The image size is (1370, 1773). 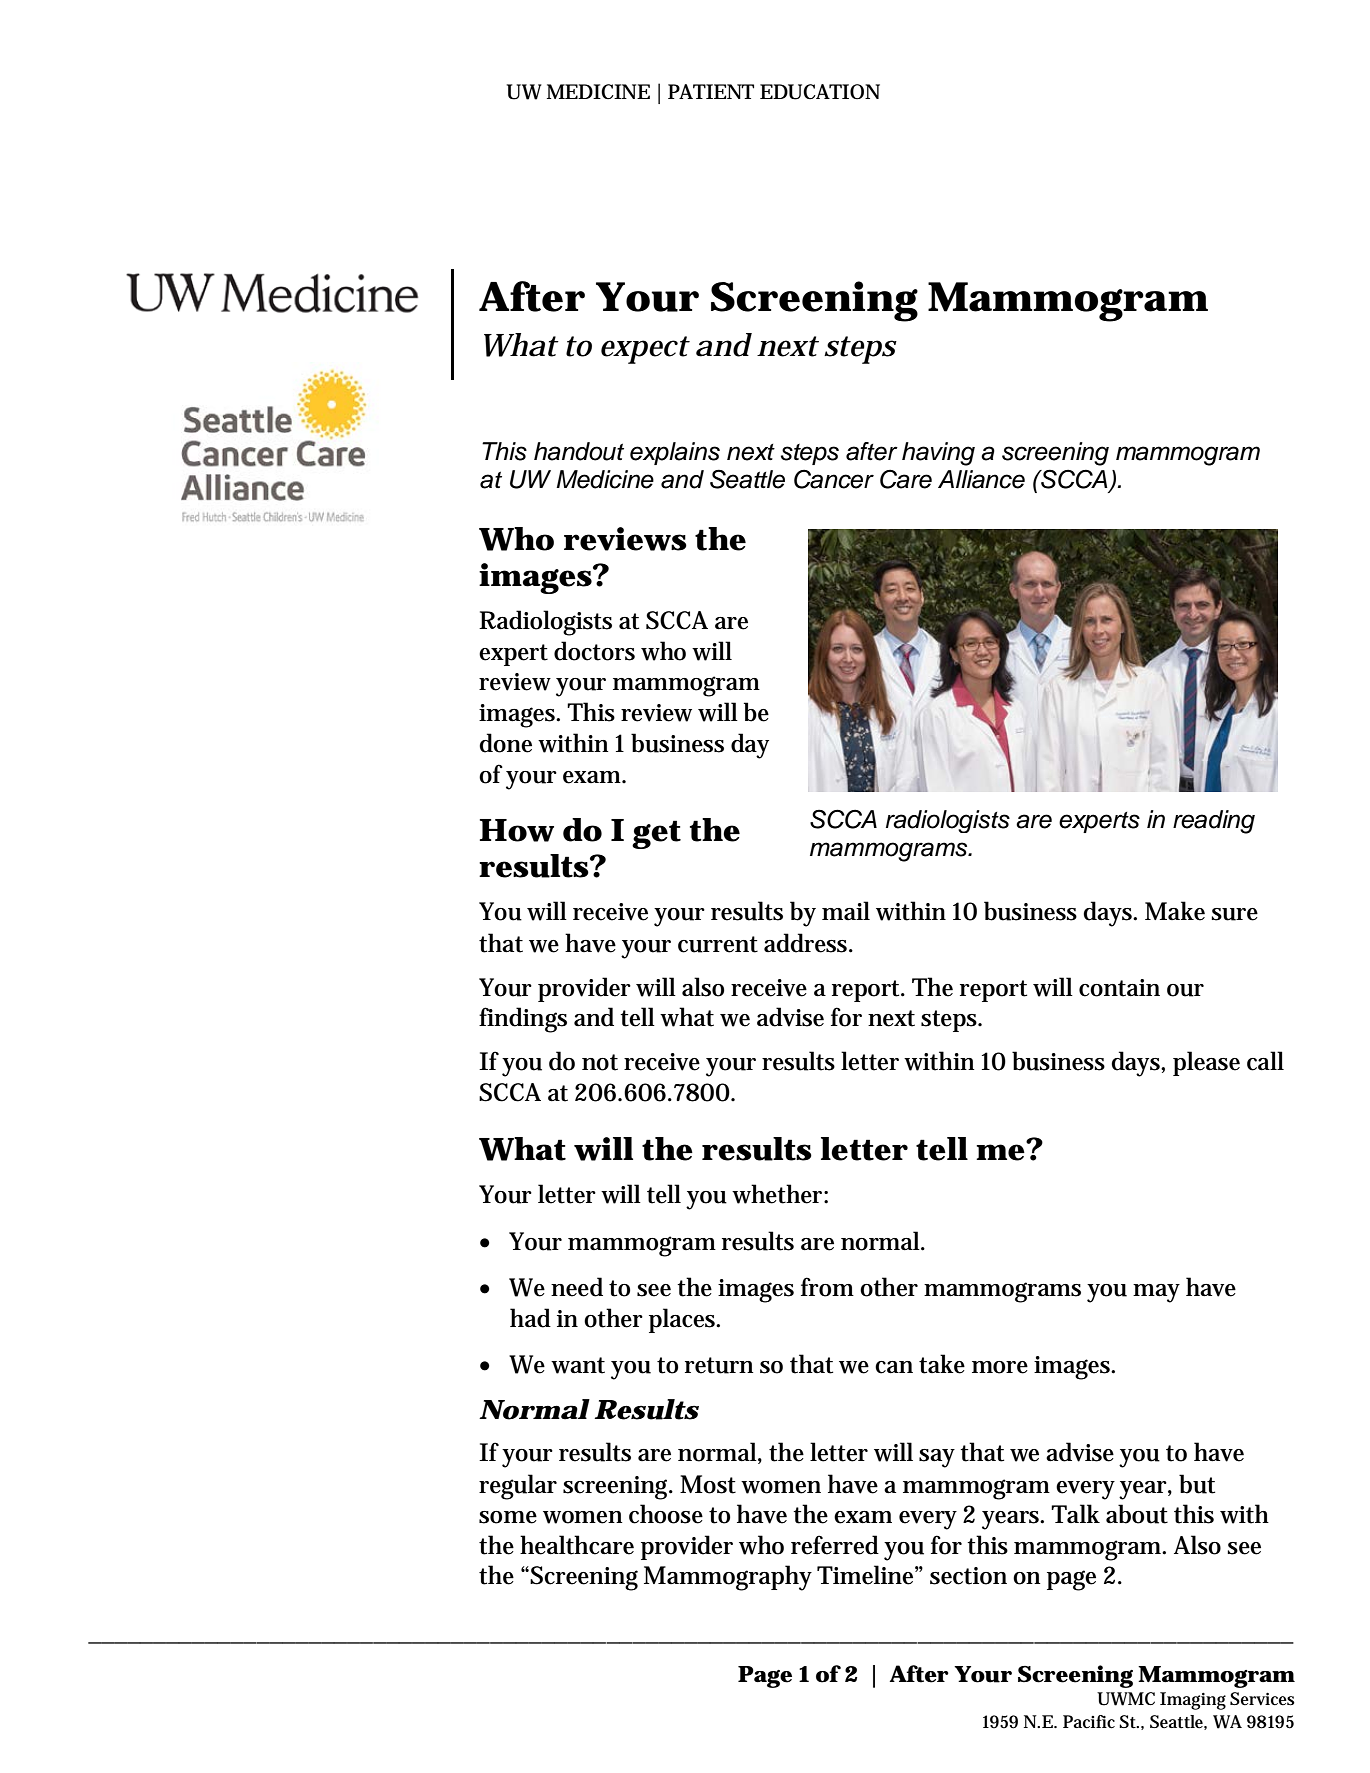 What do you see at coordinates (981, 479) in the page?
I see `Alliance` at bounding box center [981, 479].
